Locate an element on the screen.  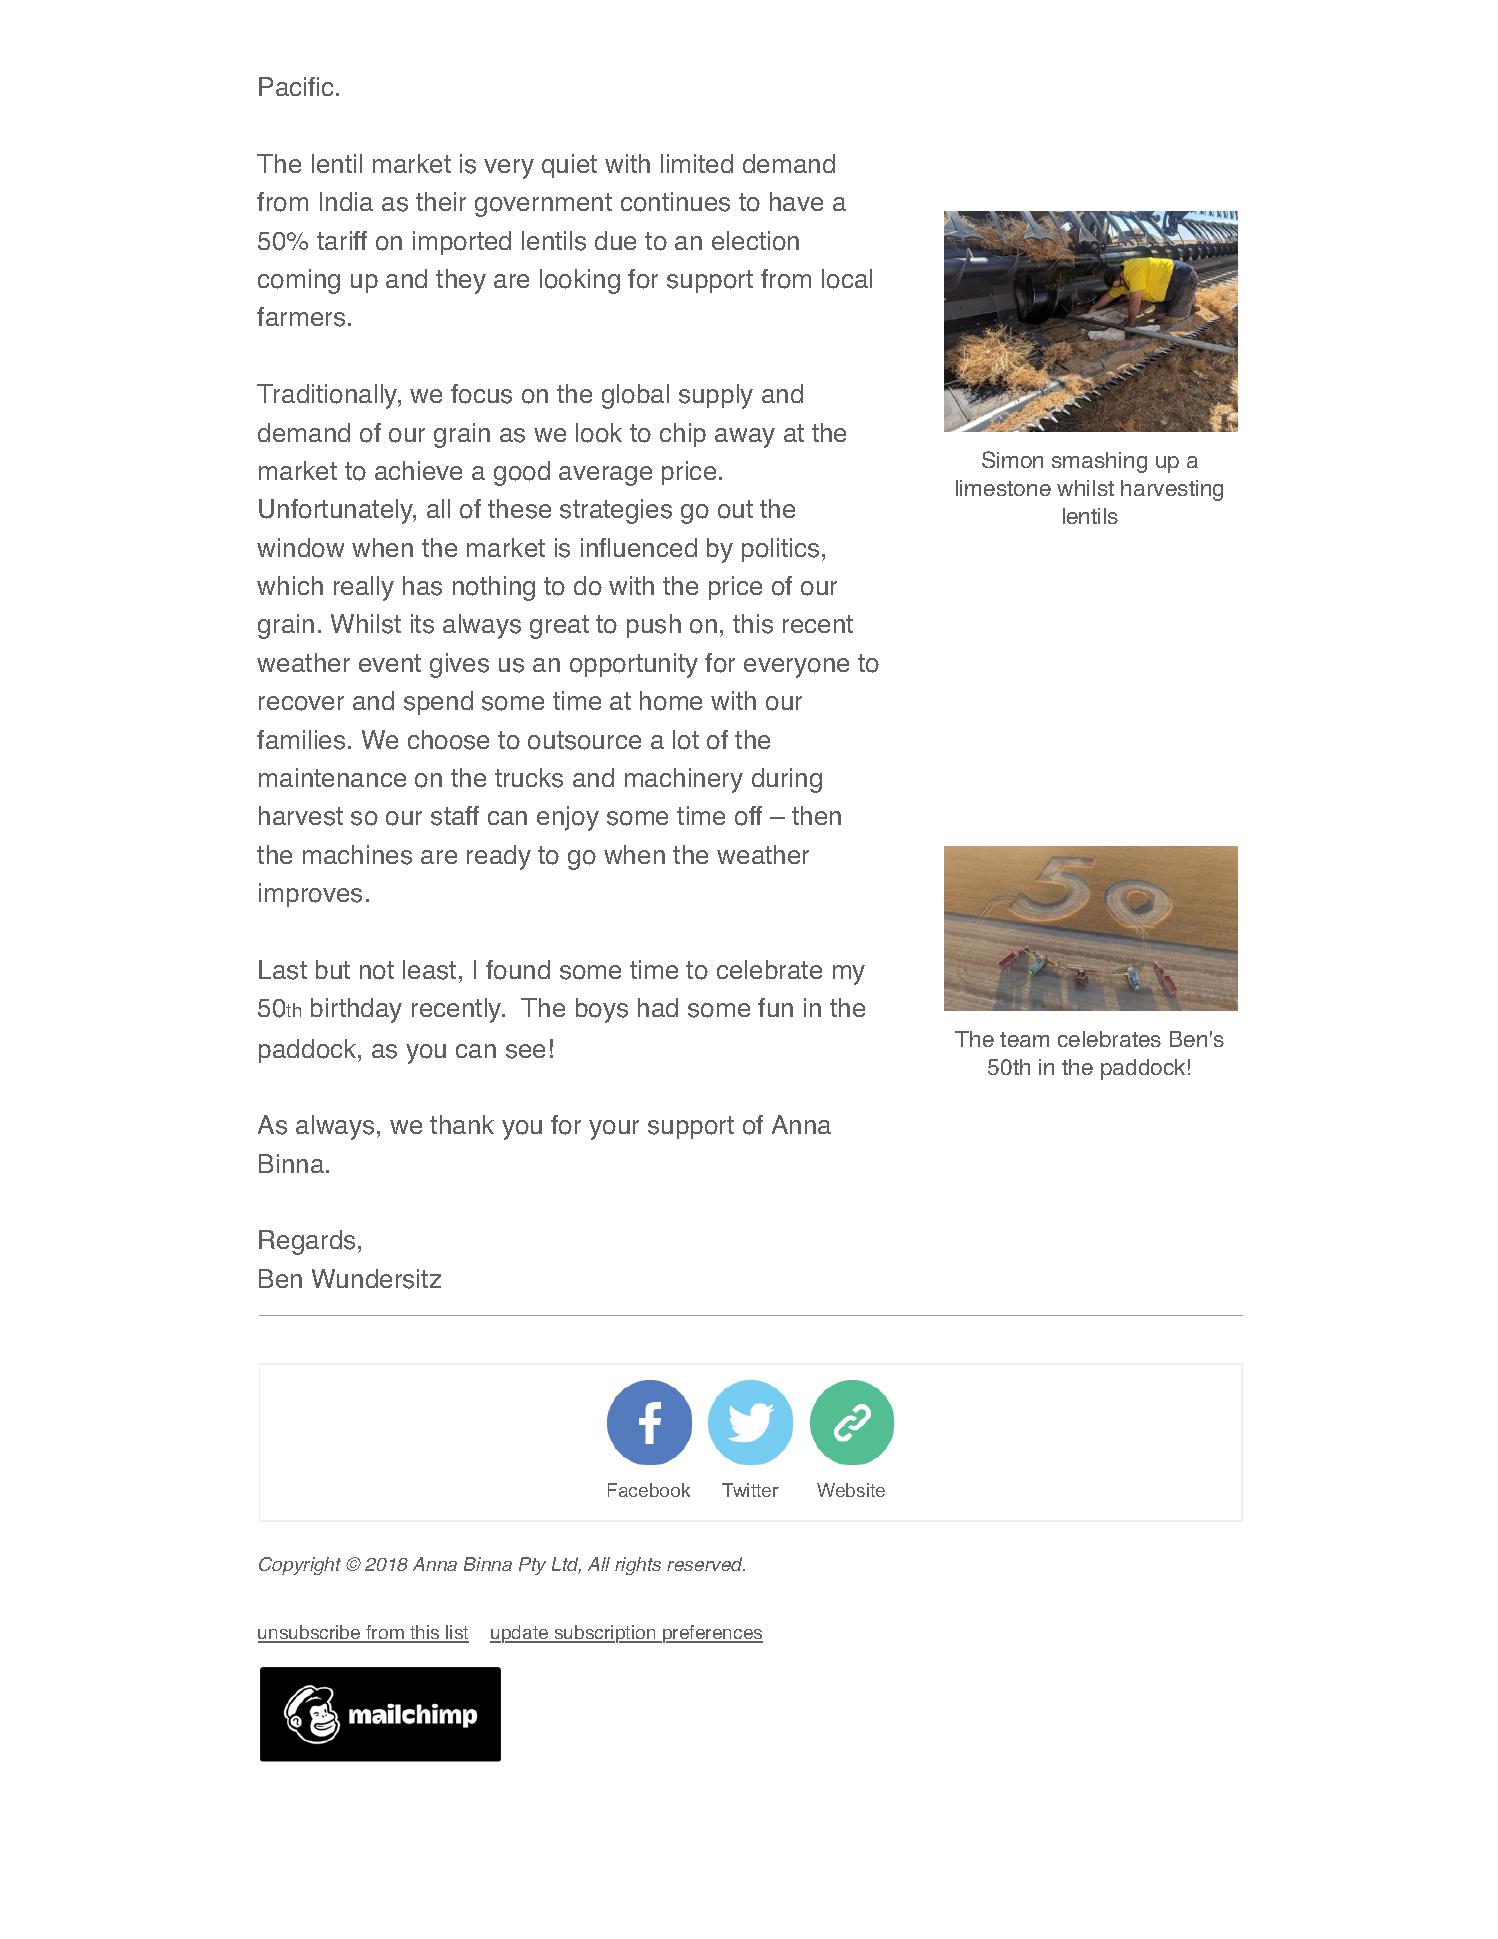
Website is located at coordinates (851, 1490).
